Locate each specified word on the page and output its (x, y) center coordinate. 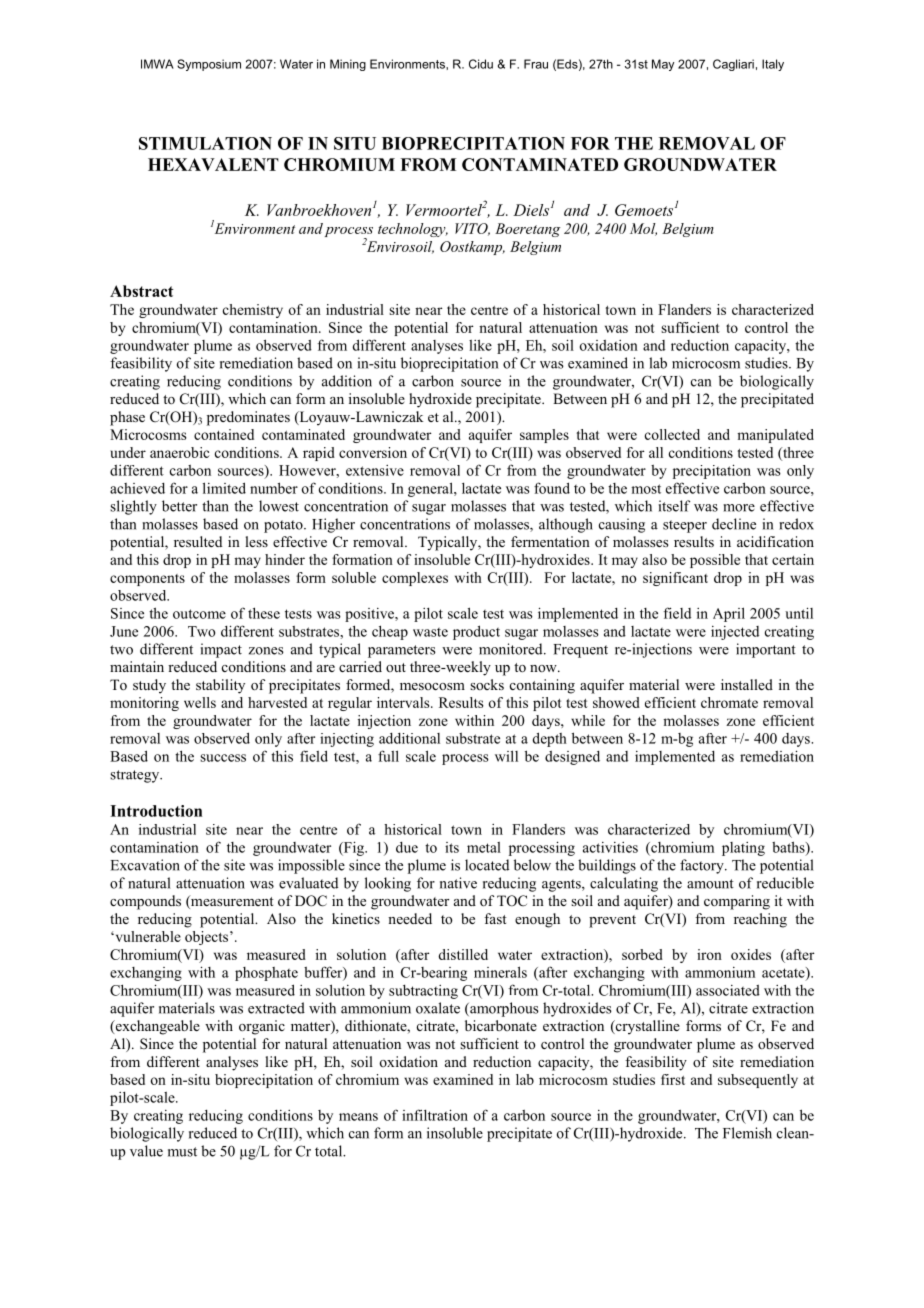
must (182, 1152)
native (458, 883)
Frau (536, 64)
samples (544, 436)
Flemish (747, 1133)
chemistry (253, 311)
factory (703, 866)
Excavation (145, 865)
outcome (199, 614)
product (476, 632)
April (729, 614)
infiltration (435, 1115)
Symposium (209, 65)
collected (672, 434)
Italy (773, 65)
